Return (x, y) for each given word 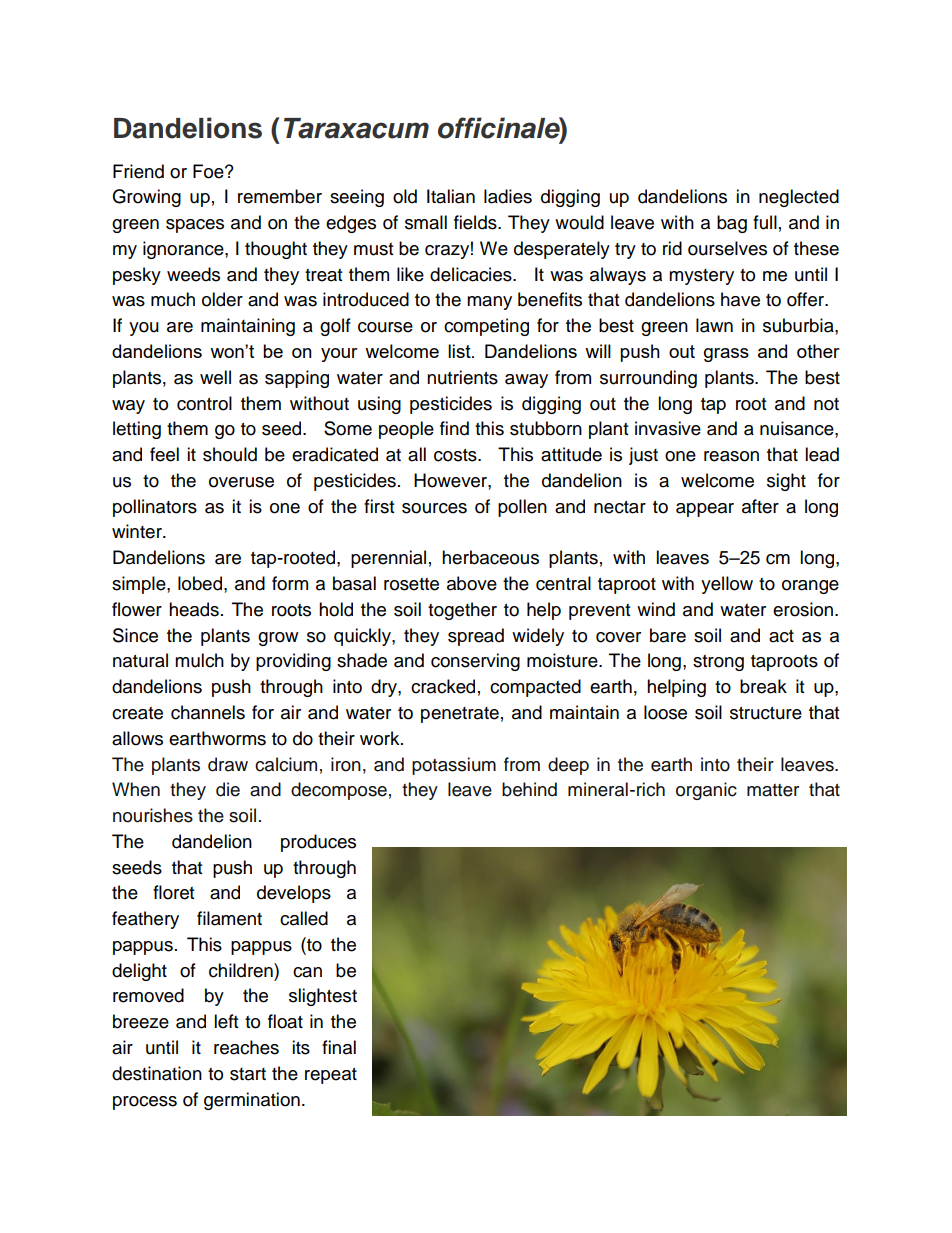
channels (208, 712)
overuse (241, 482)
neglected (799, 198)
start (248, 1074)
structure (766, 713)
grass (726, 355)
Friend (138, 171)
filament (229, 918)
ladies (508, 196)
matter (773, 790)
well (215, 377)
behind (529, 789)
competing (486, 327)
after (760, 506)
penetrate (460, 715)
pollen (522, 508)
